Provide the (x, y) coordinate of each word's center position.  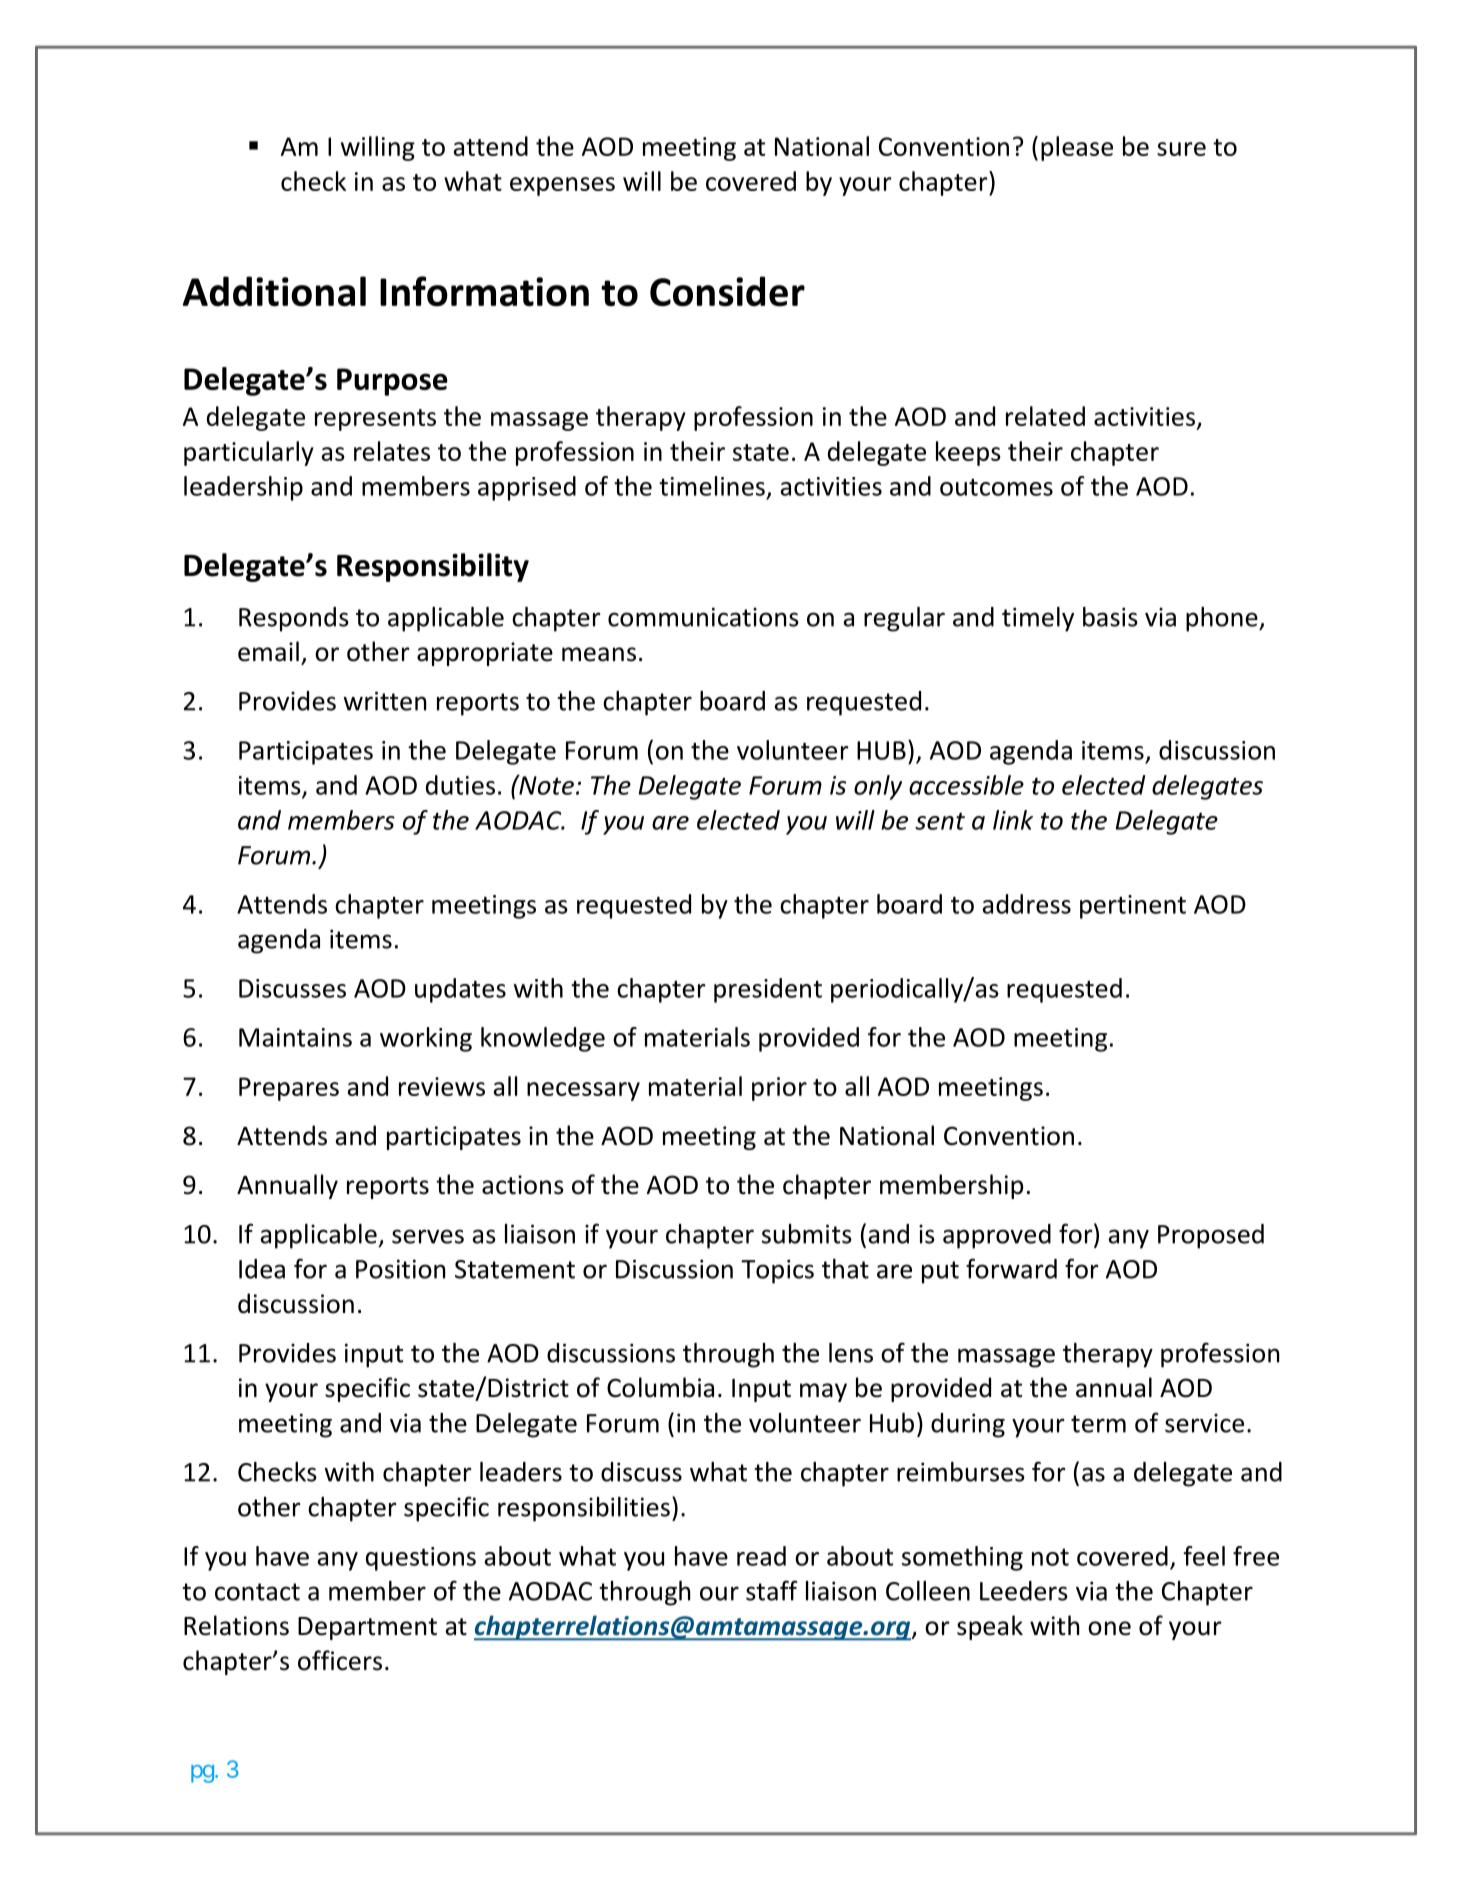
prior (779, 1089)
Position (400, 1269)
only (878, 787)
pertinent (1133, 907)
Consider (727, 291)
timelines (712, 486)
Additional (274, 291)
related (1045, 416)
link (1013, 820)
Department (367, 1628)
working (426, 1039)
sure (1181, 149)
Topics (777, 1271)
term (1098, 1424)
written (384, 701)
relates (392, 451)
